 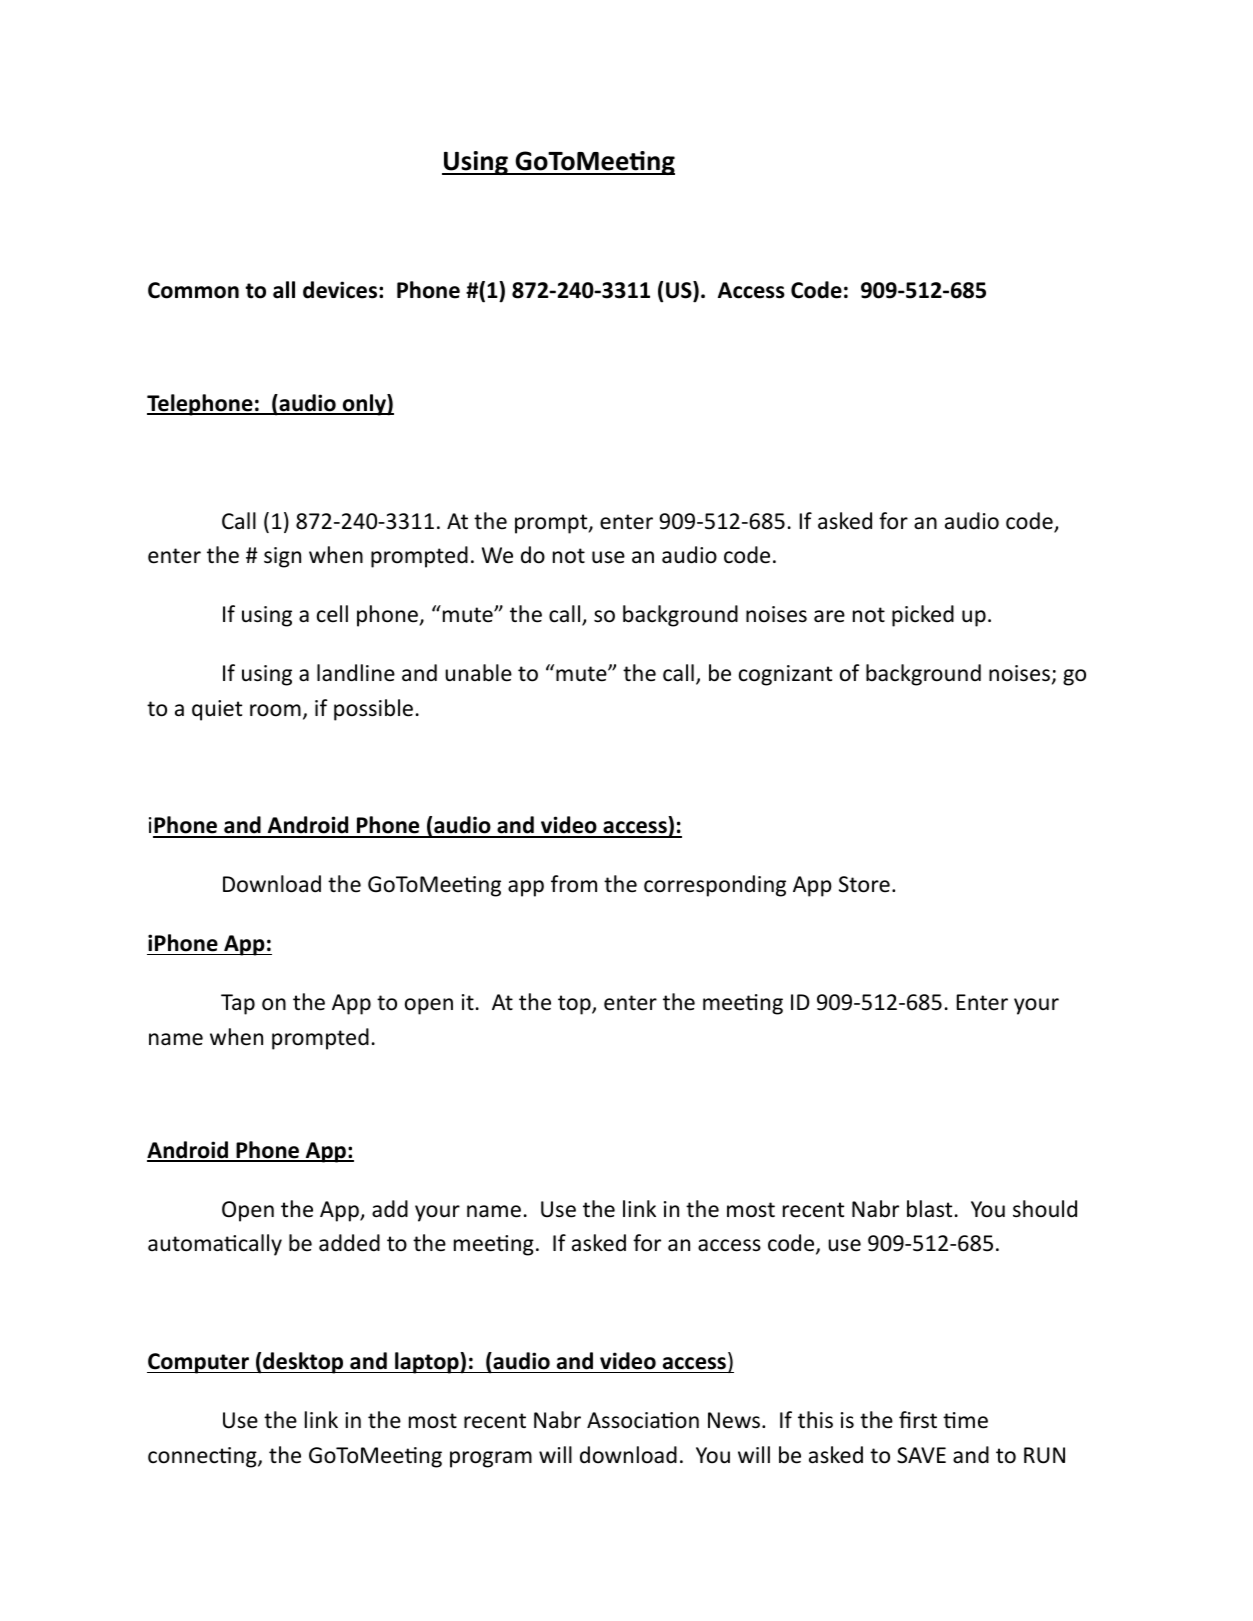 What do you see at coordinates (364, 405) in the screenshot?
I see `only` at bounding box center [364, 405].
